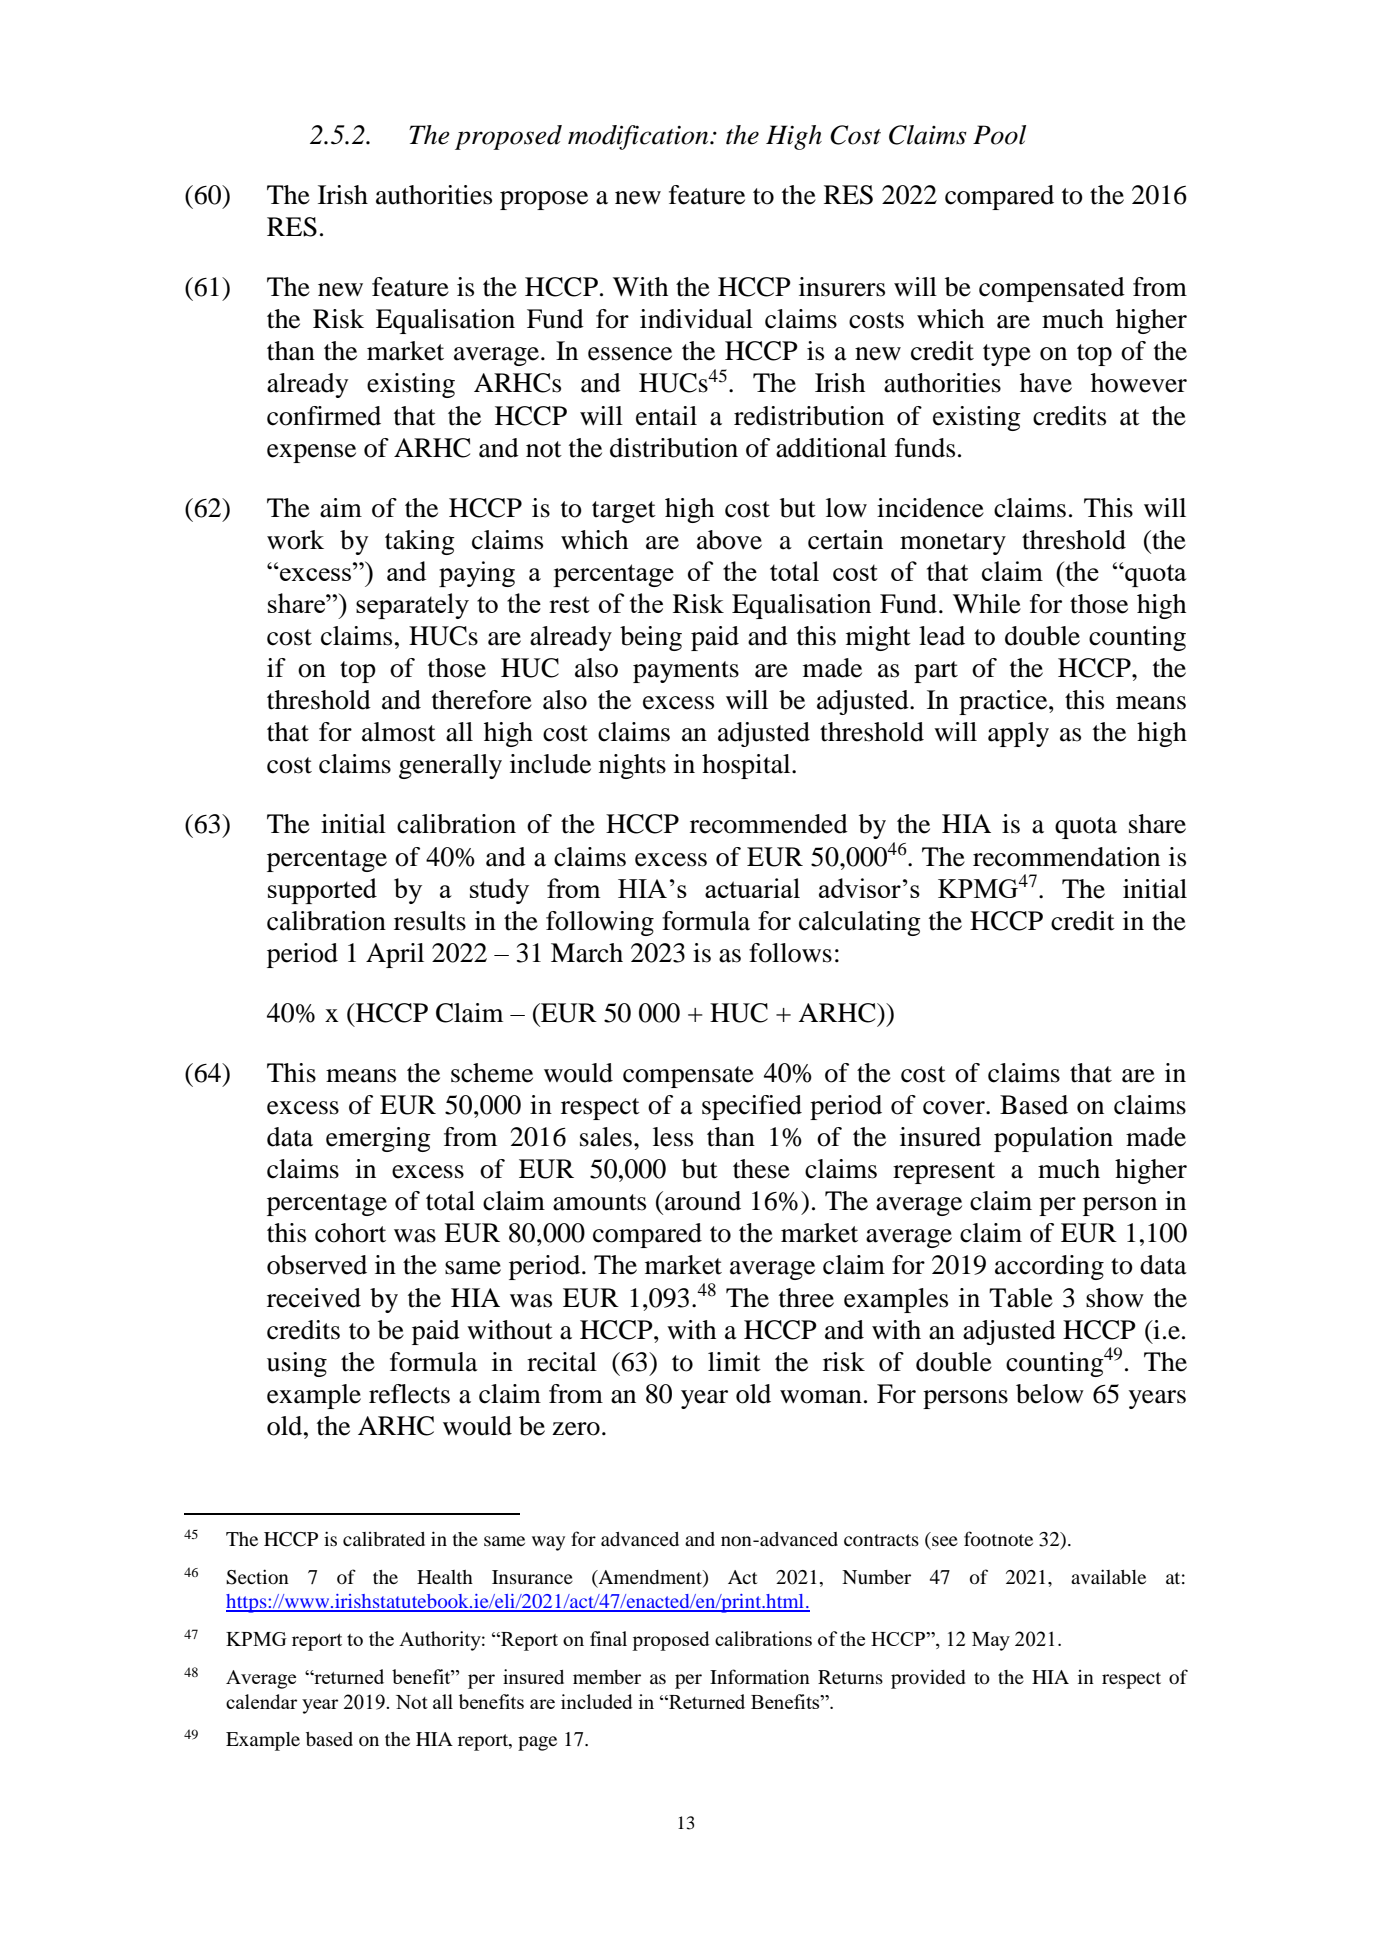 This document has width=1385, height=1958. What do you see at coordinates (686, 672) in the document?
I see `payments` at bounding box center [686, 672].
